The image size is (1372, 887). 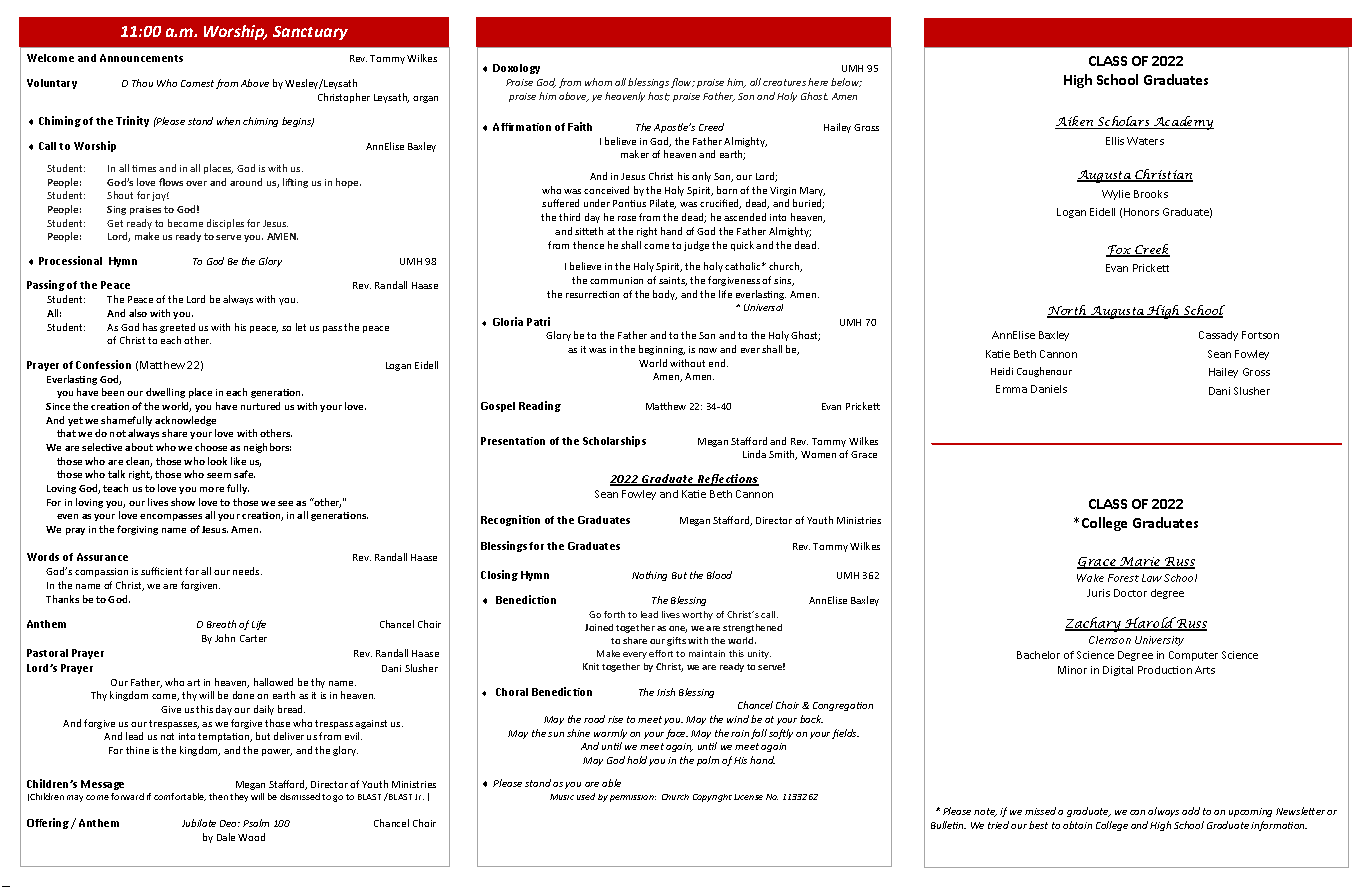 What do you see at coordinates (1159, 641) in the screenshot?
I see `University` at bounding box center [1159, 641].
